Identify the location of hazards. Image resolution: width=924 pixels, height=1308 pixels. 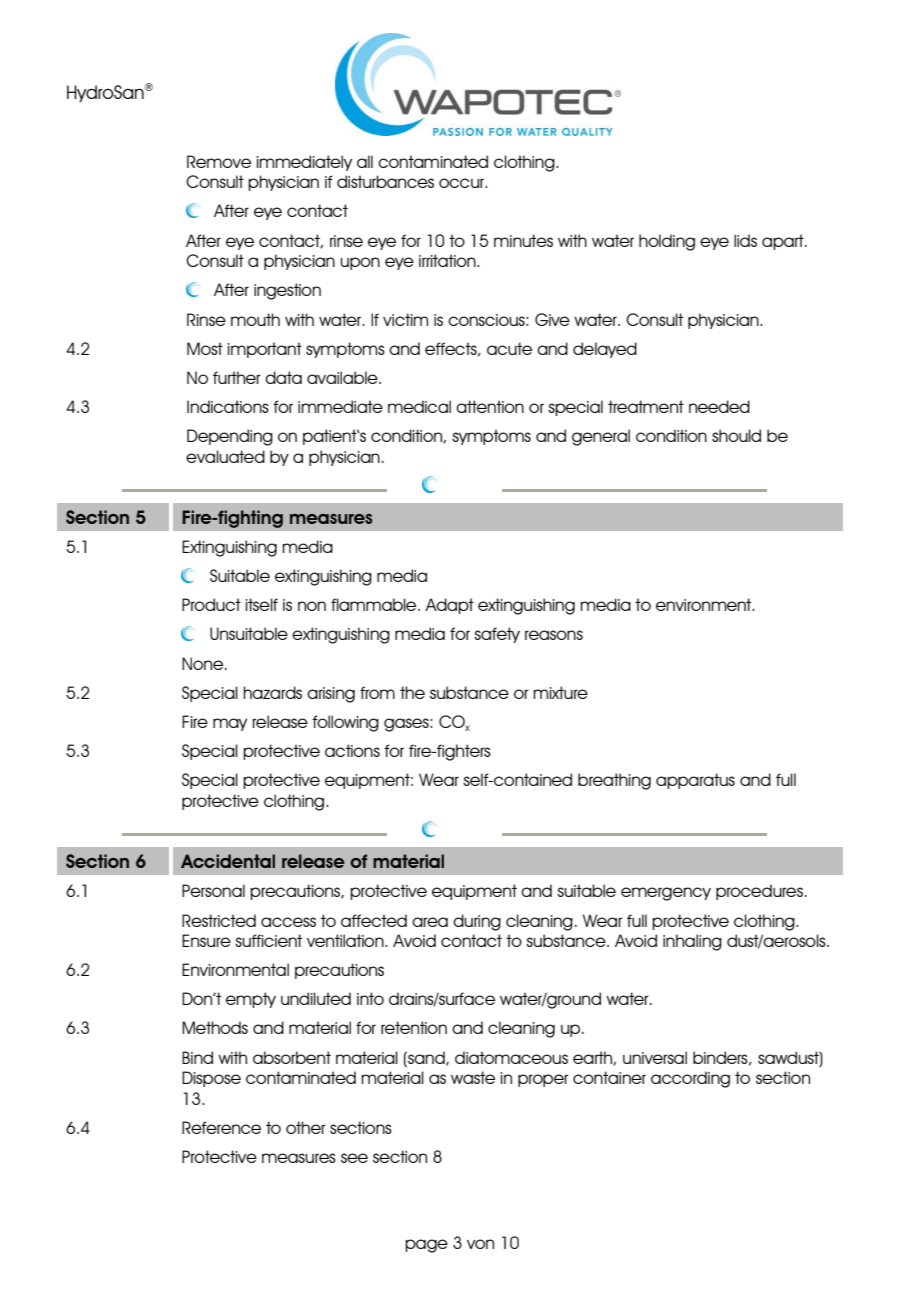
(272, 692).
